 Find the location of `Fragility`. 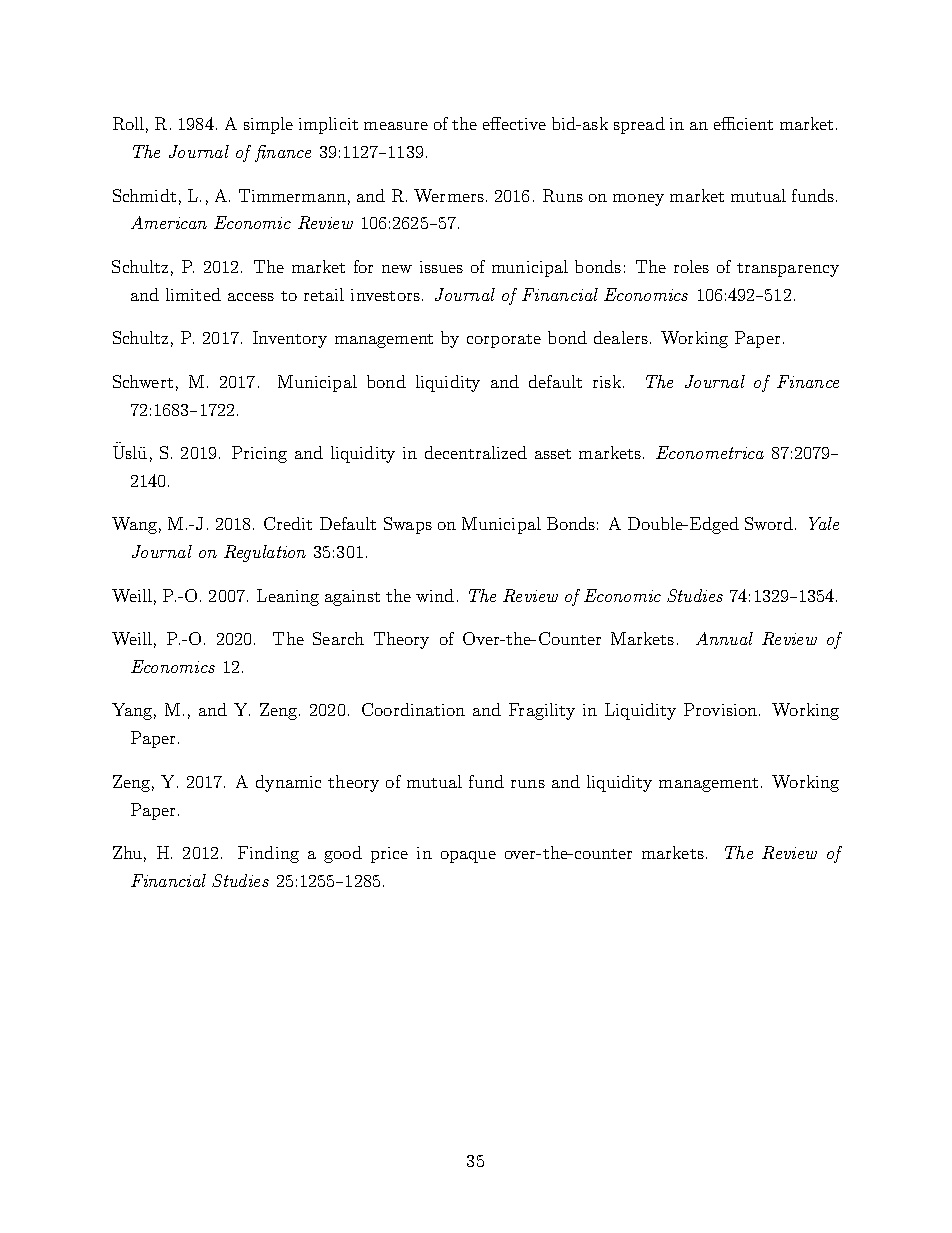

Fragility is located at coordinates (542, 711).
